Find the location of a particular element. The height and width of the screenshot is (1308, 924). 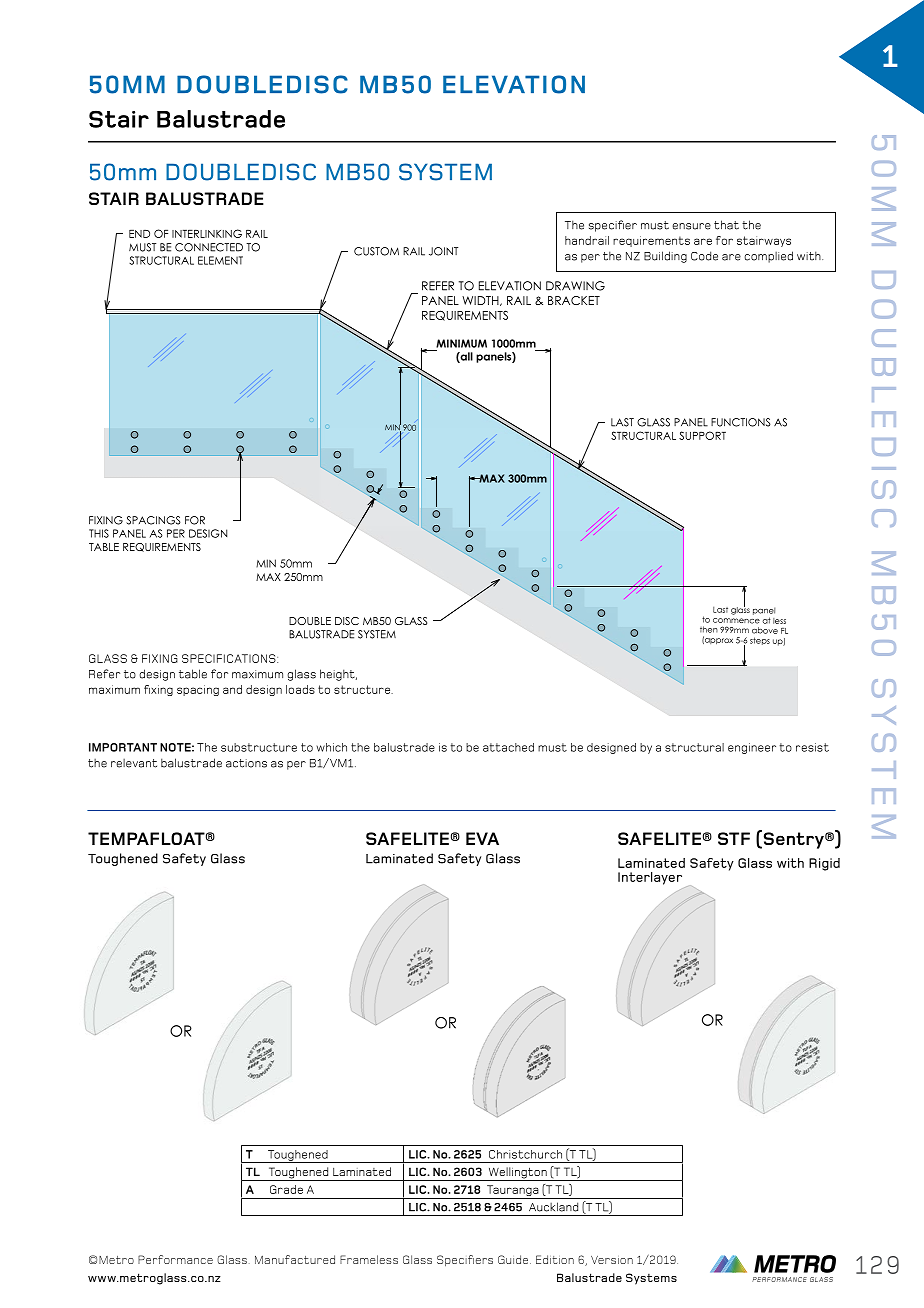

Performance is located at coordinates (175, 1259).
